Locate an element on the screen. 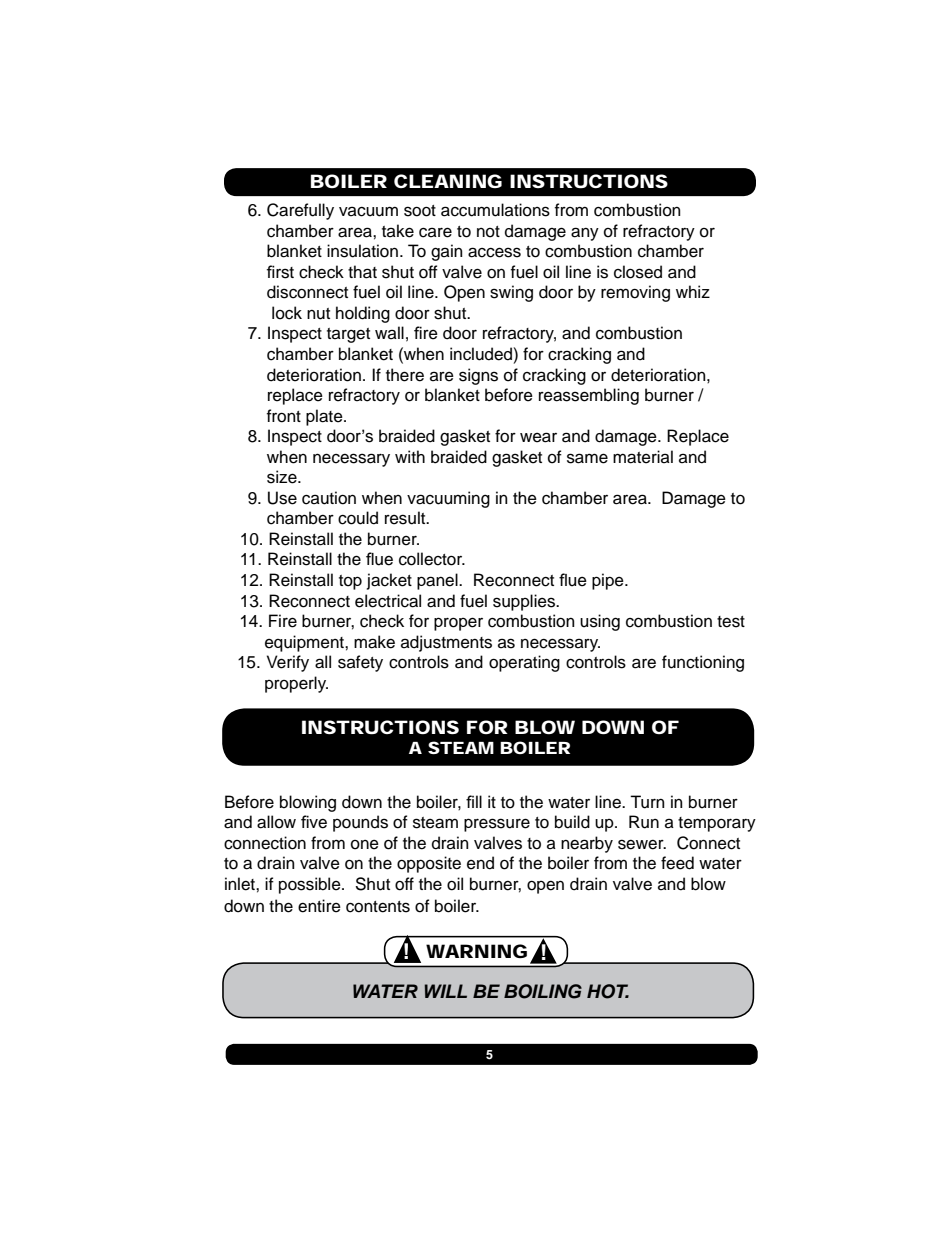 Image resolution: width=952 pixels, height=1233 pixels. pressure is located at coordinates (497, 825).
